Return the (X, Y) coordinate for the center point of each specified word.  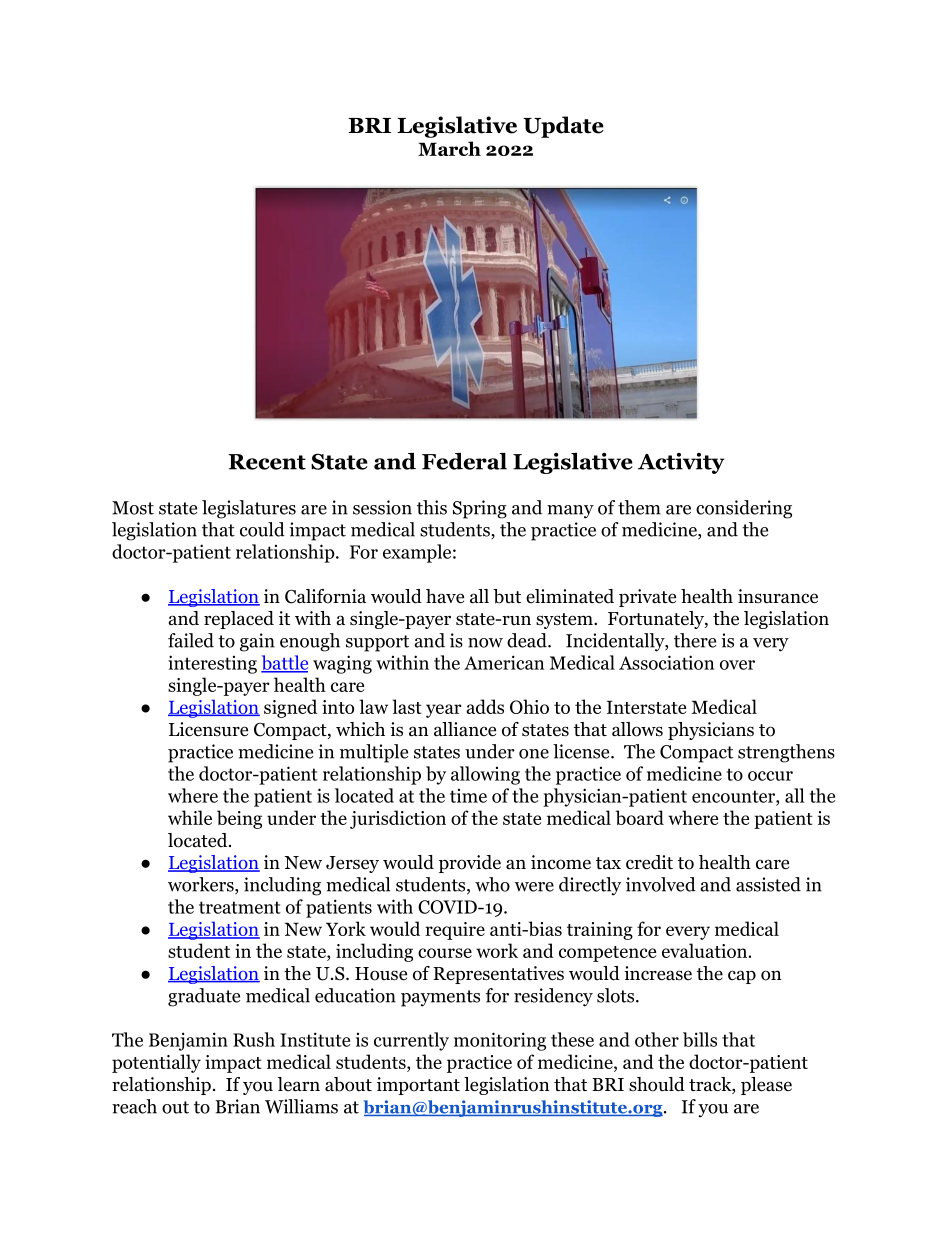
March (449, 148)
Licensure (208, 729)
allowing (485, 775)
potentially (156, 1063)
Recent (267, 462)
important (418, 1086)
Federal (464, 461)
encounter (734, 796)
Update (563, 127)
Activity (681, 463)
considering (744, 509)
